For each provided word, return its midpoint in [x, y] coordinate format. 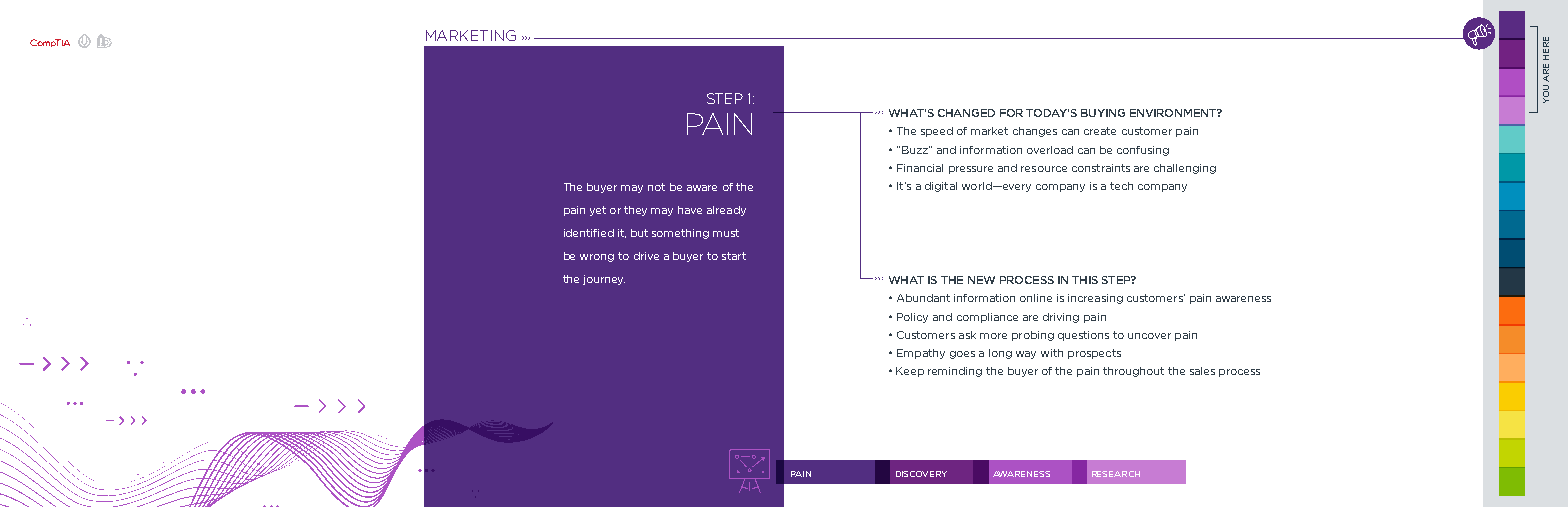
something [680, 234]
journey [604, 280]
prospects [1094, 354]
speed [937, 132]
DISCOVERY [921, 474]
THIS [1085, 280]
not [656, 187]
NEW [981, 280]
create [1100, 131]
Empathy [921, 354]
